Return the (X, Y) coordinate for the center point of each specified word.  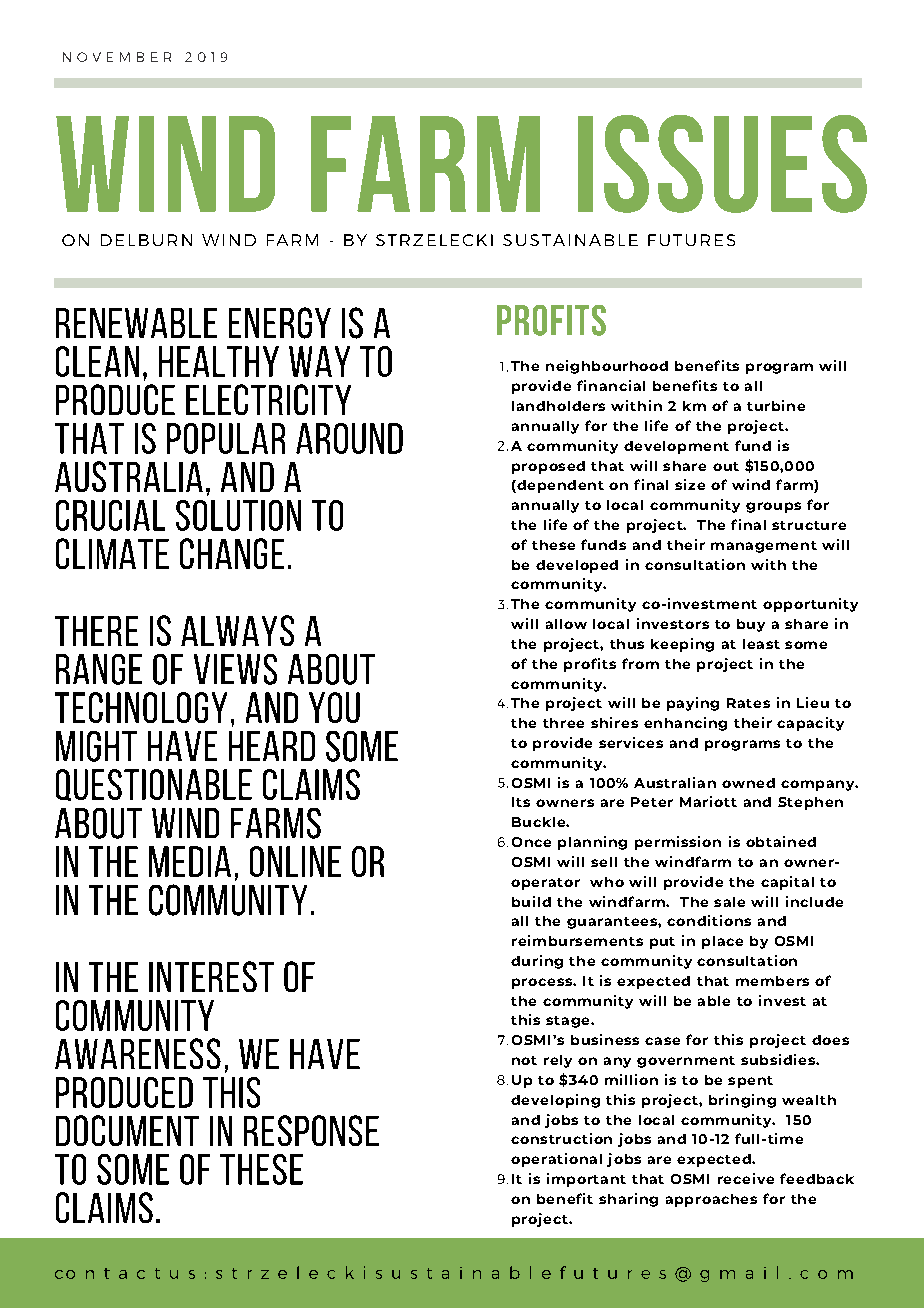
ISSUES (722, 164)
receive (746, 1178)
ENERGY (280, 323)
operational (556, 1160)
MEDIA (190, 861)
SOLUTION (238, 515)
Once (531, 842)
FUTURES (691, 240)
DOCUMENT (127, 1130)
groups (773, 507)
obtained (781, 841)
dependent (559, 486)
